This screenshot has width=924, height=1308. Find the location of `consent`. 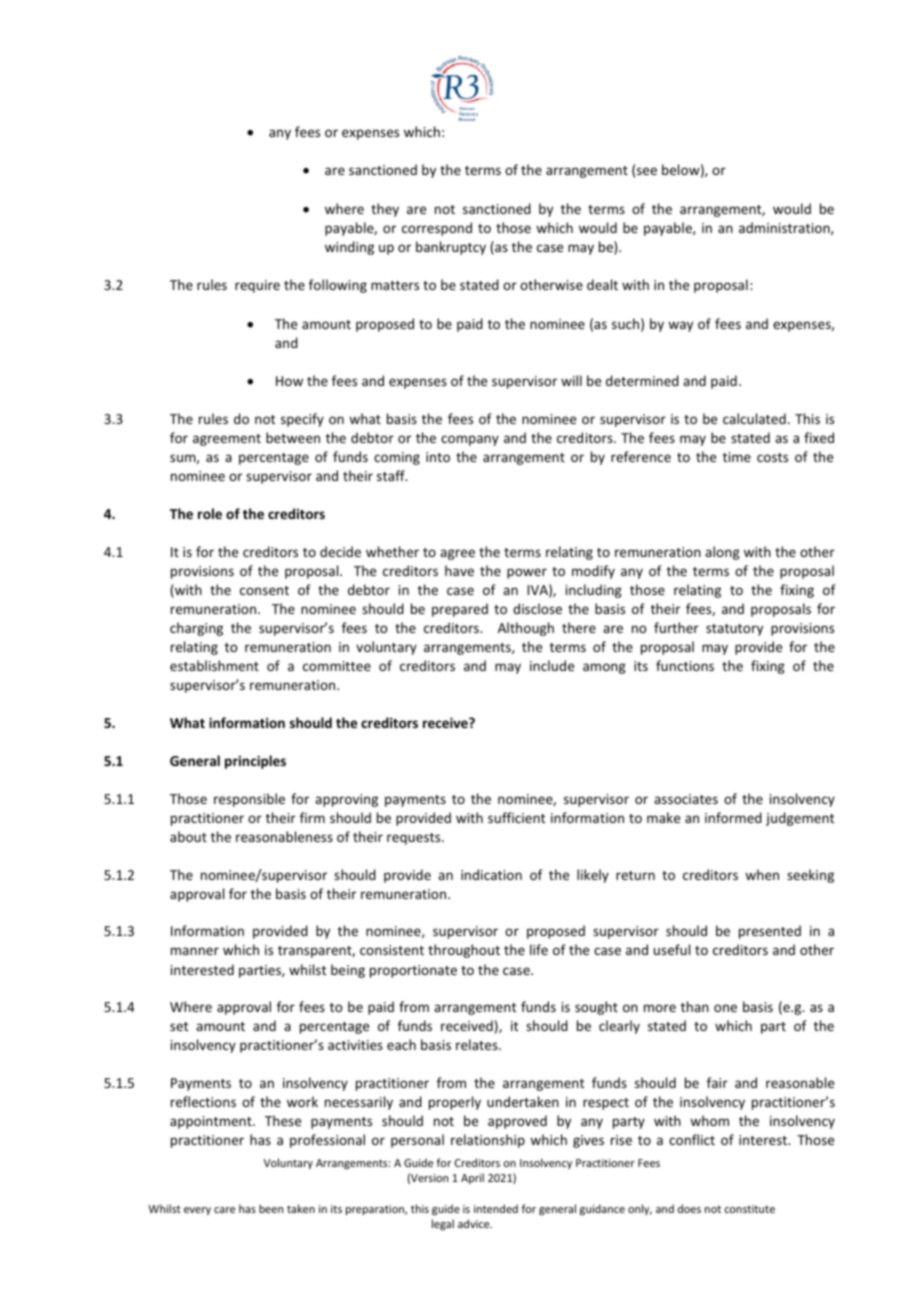

consent is located at coordinates (264, 590).
